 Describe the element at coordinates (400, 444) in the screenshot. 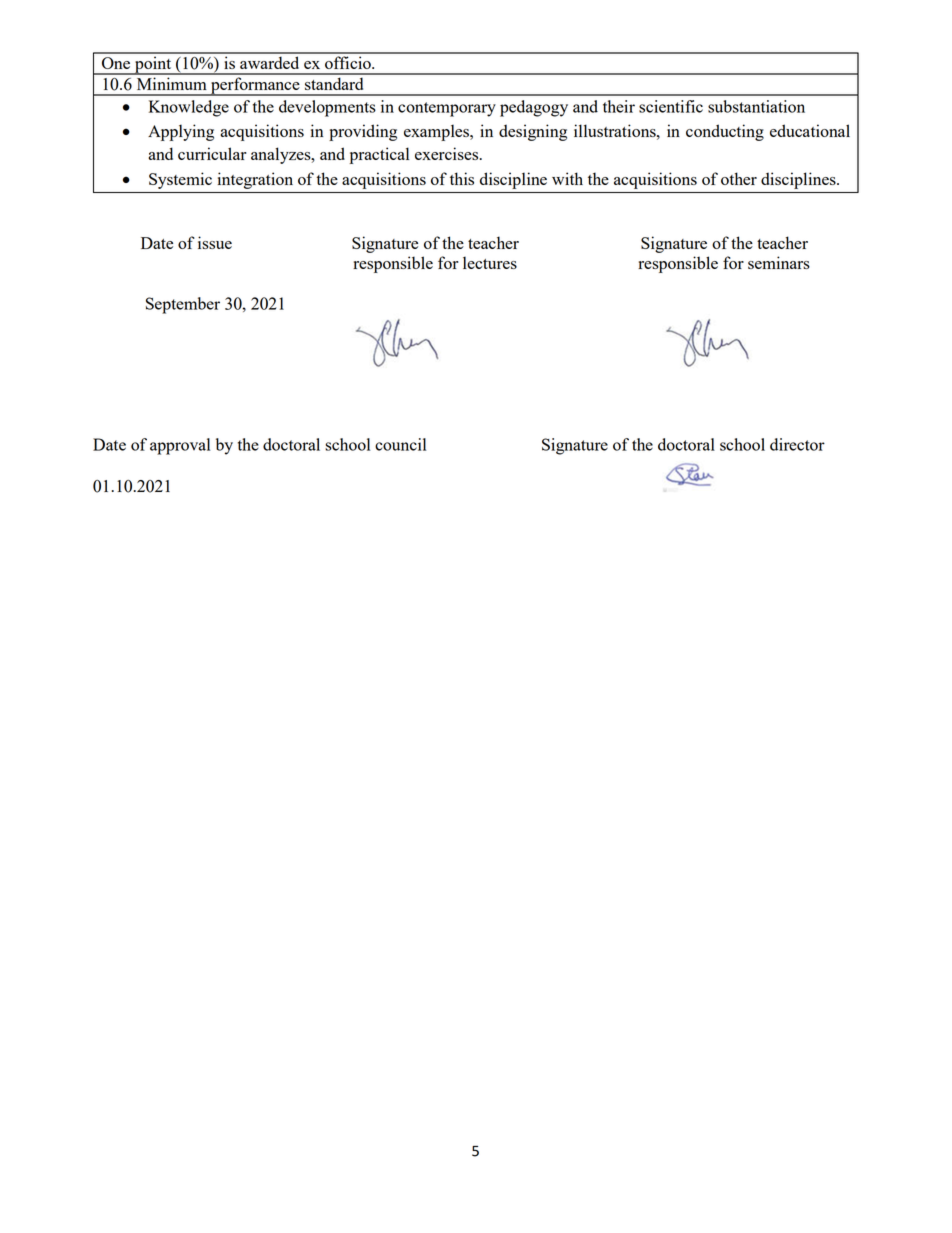

I see `council` at that location.
